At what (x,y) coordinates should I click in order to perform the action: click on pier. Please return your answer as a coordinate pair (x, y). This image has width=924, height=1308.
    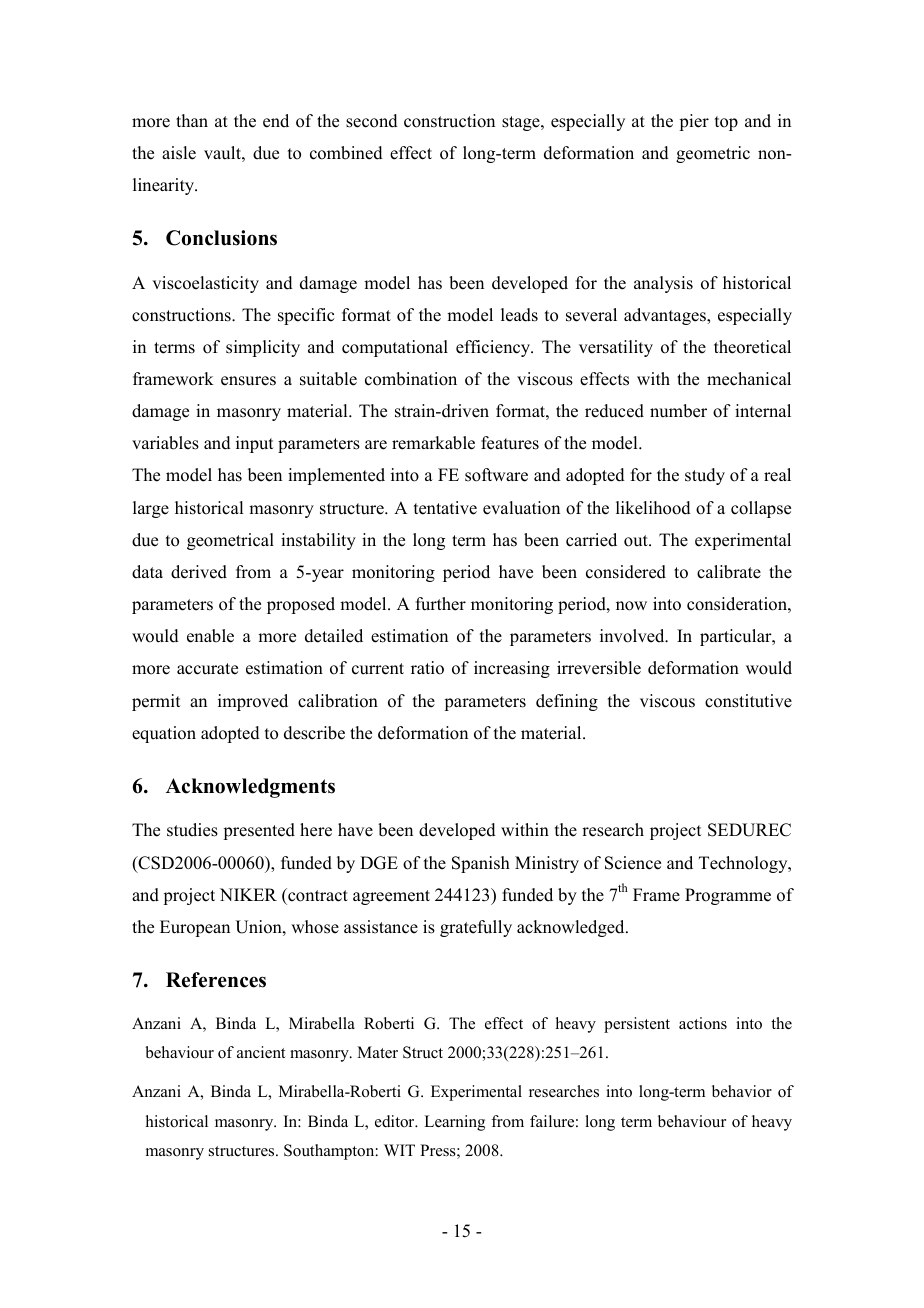
    Looking at the image, I should click on (694, 122).
